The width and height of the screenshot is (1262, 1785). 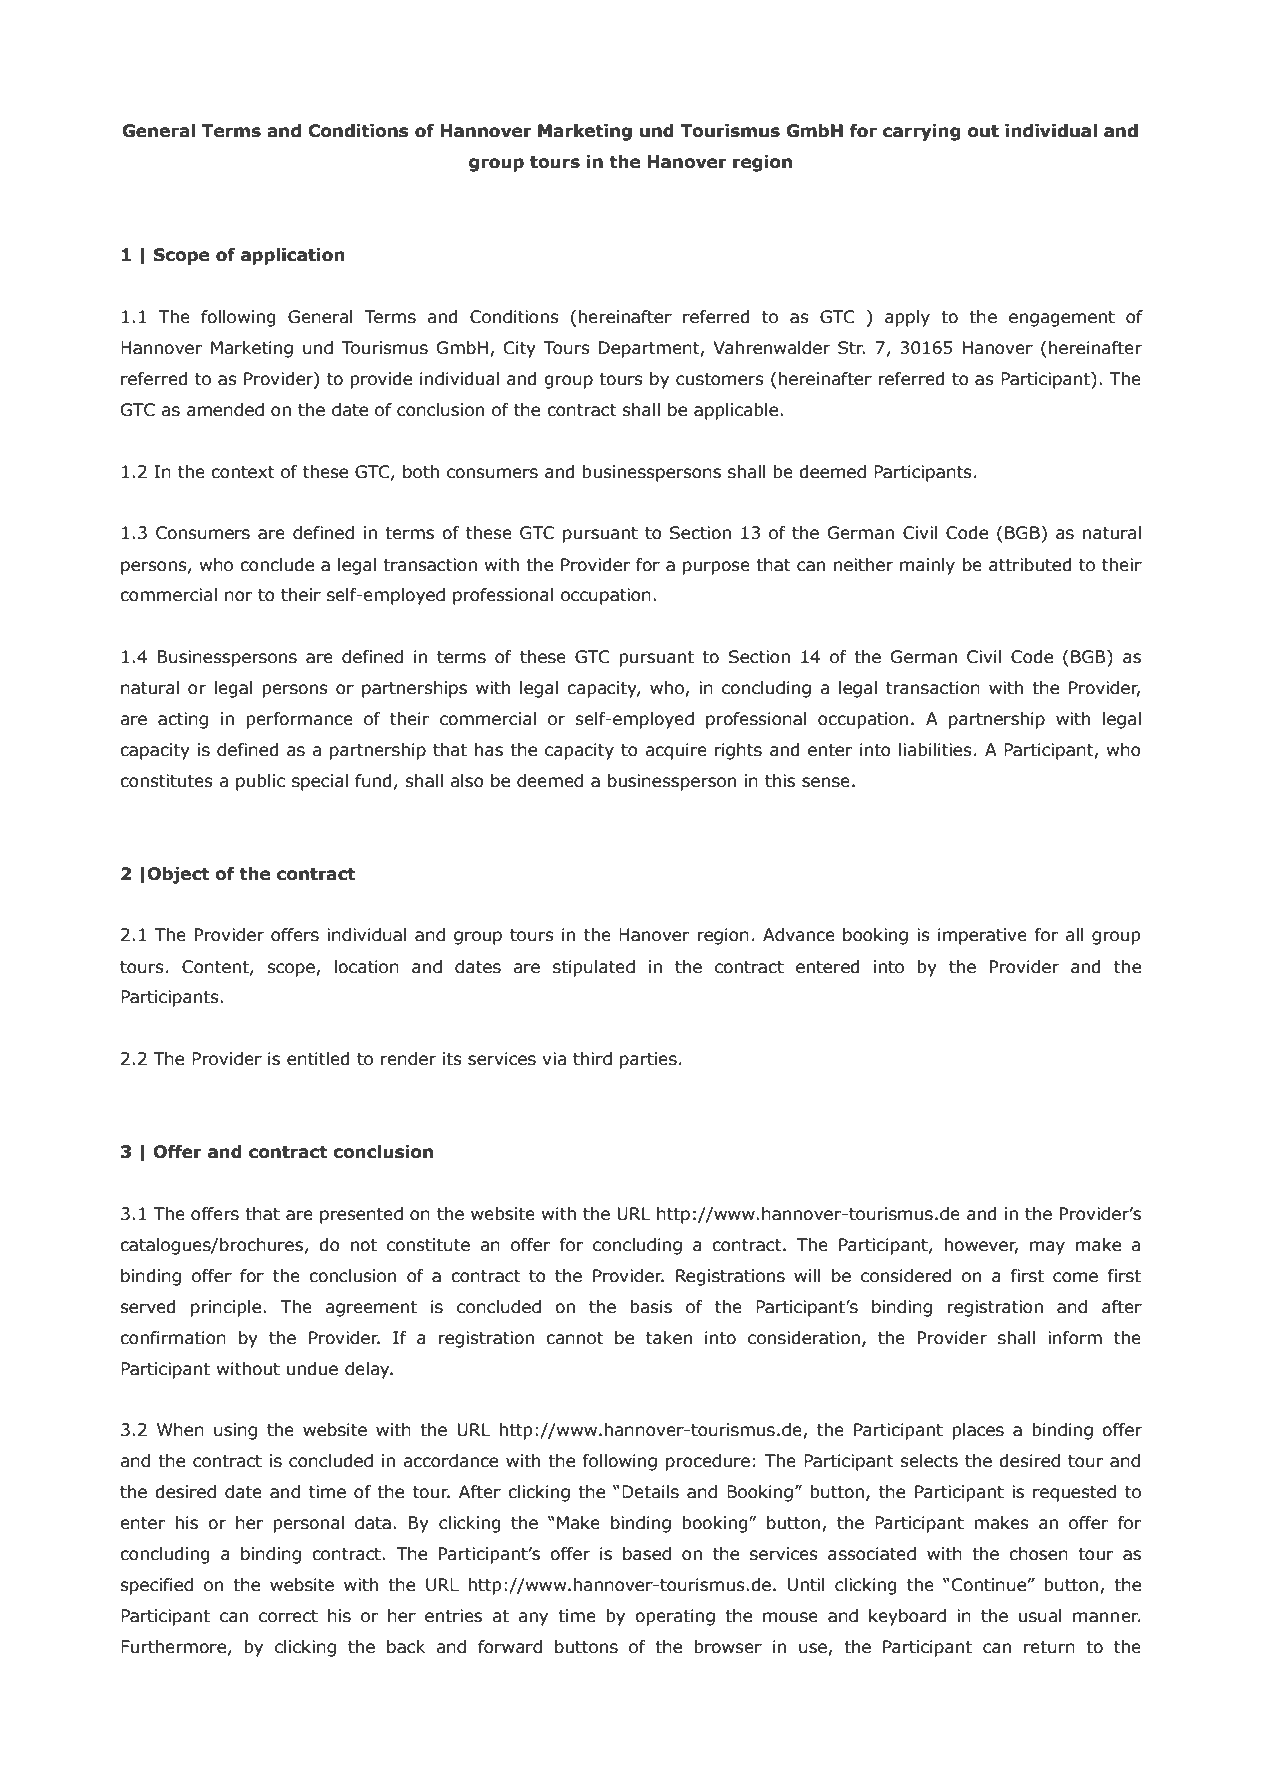 What do you see at coordinates (716, 568) in the screenshot?
I see `purpose` at bounding box center [716, 568].
